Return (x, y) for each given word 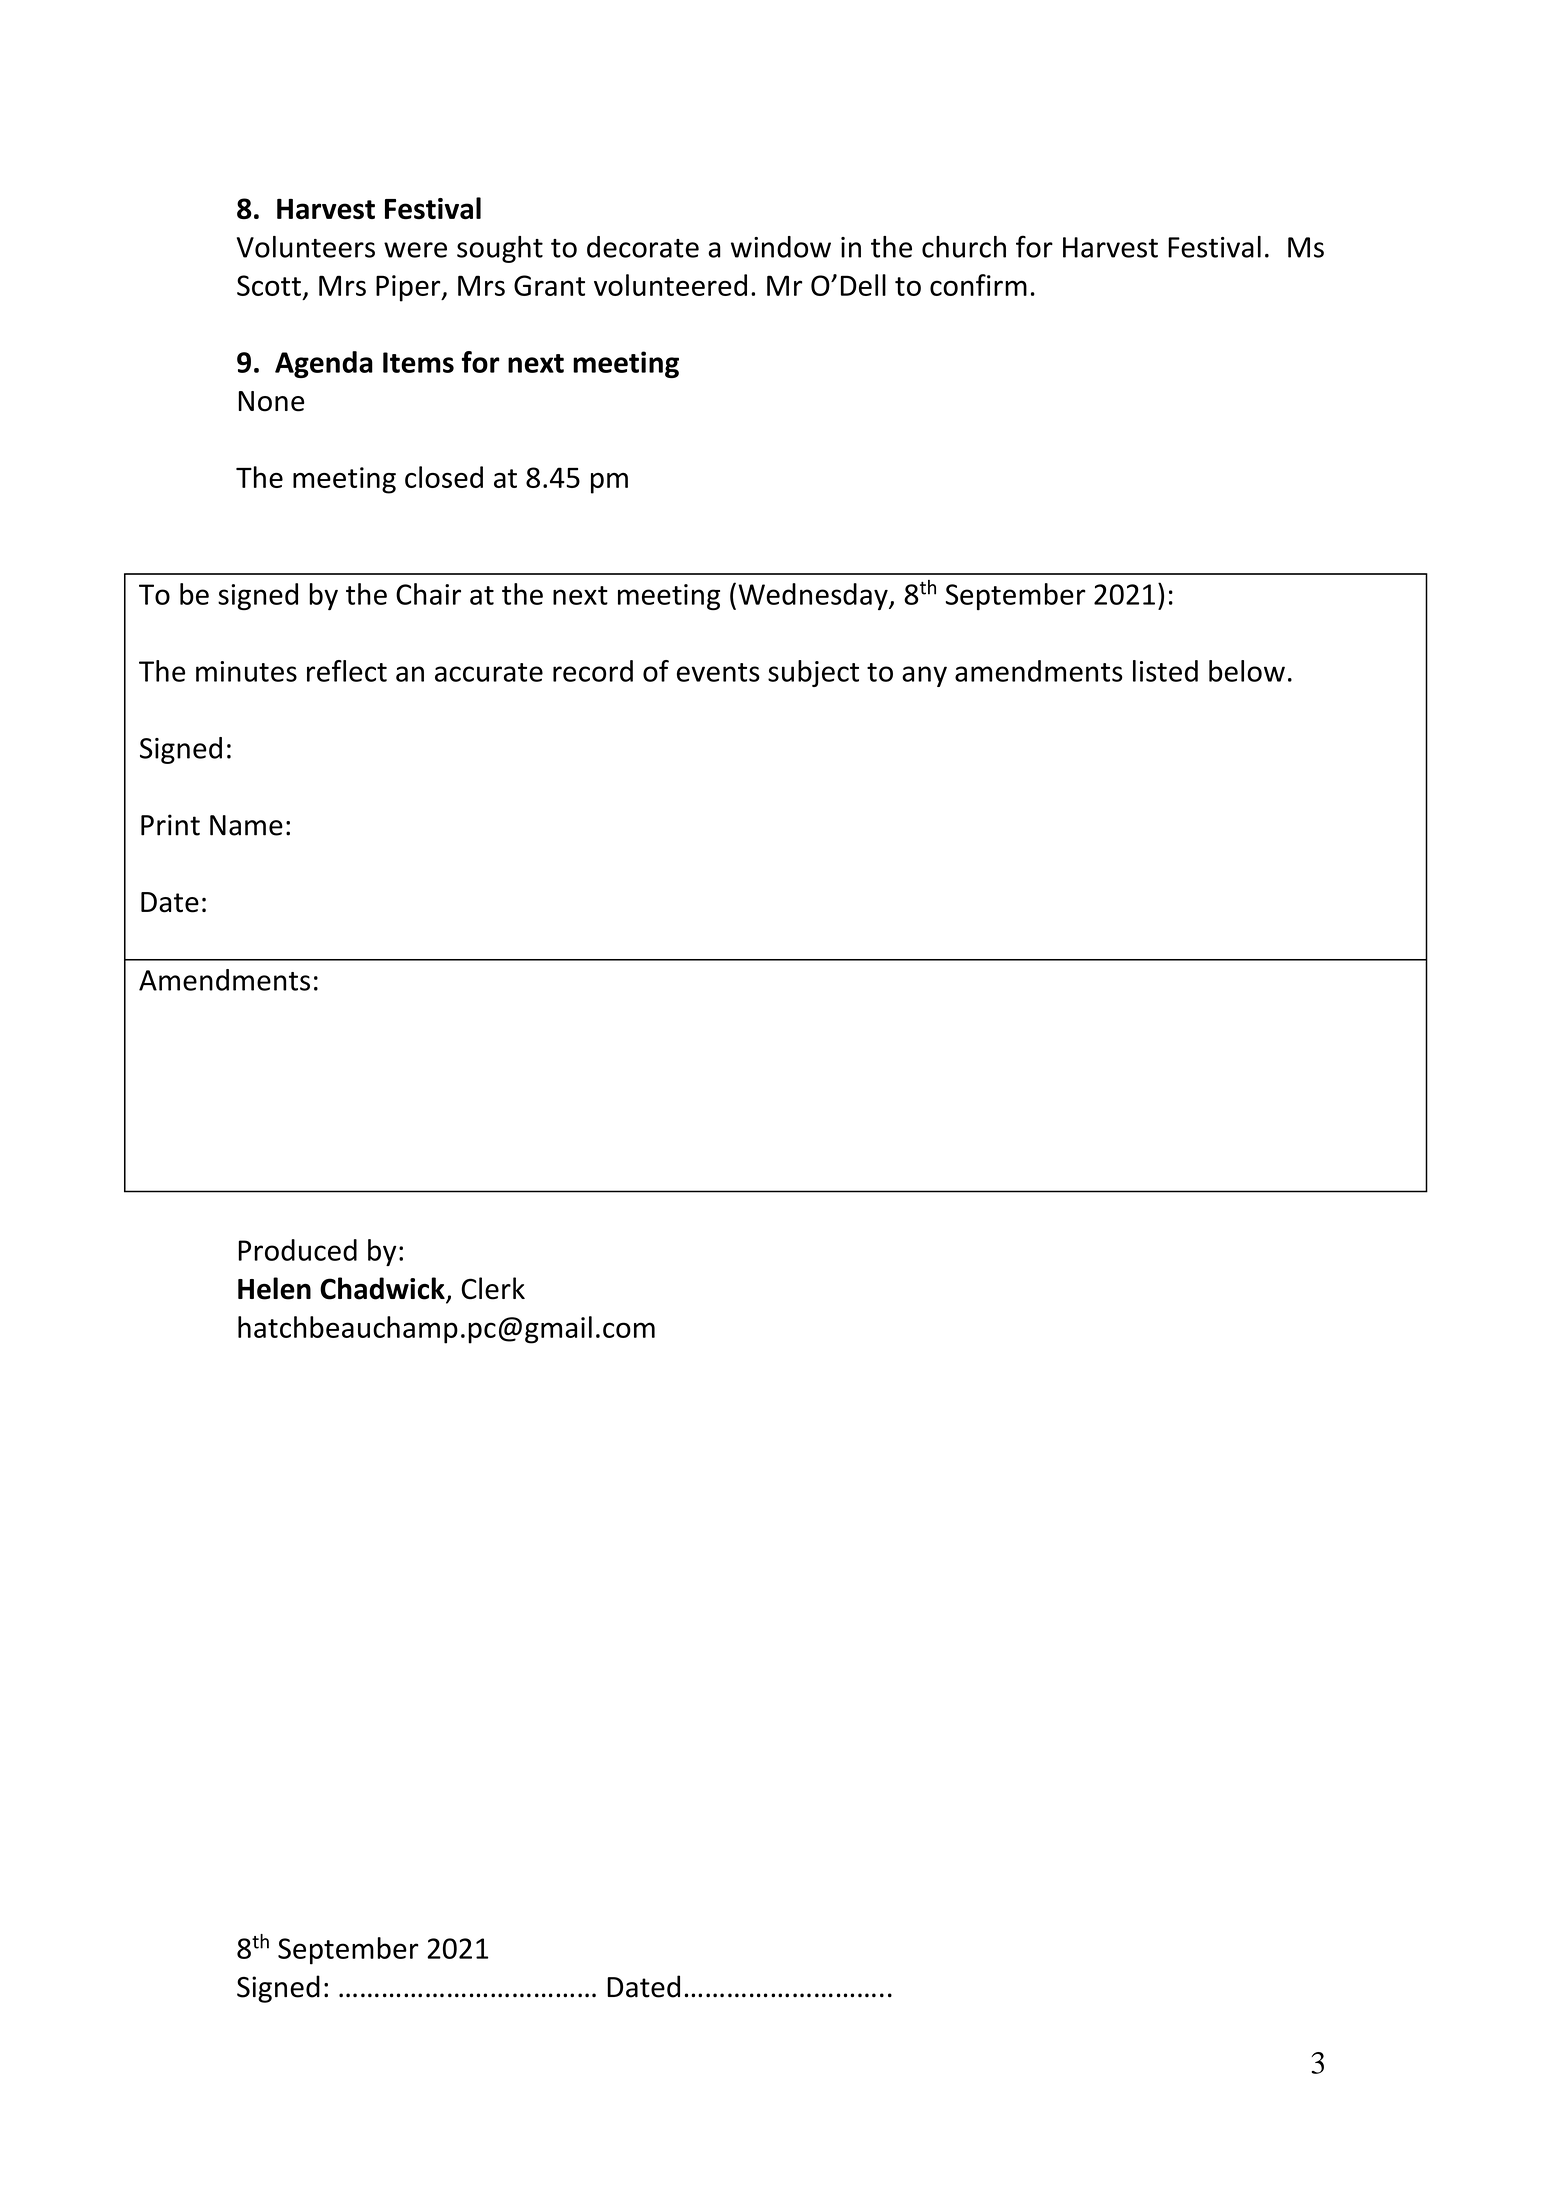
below (1247, 671)
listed (1165, 671)
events (718, 672)
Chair (428, 594)
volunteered (670, 285)
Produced (297, 1250)
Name (246, 825)
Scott (269, 285)
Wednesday (814, 596)
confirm (978, 285)
